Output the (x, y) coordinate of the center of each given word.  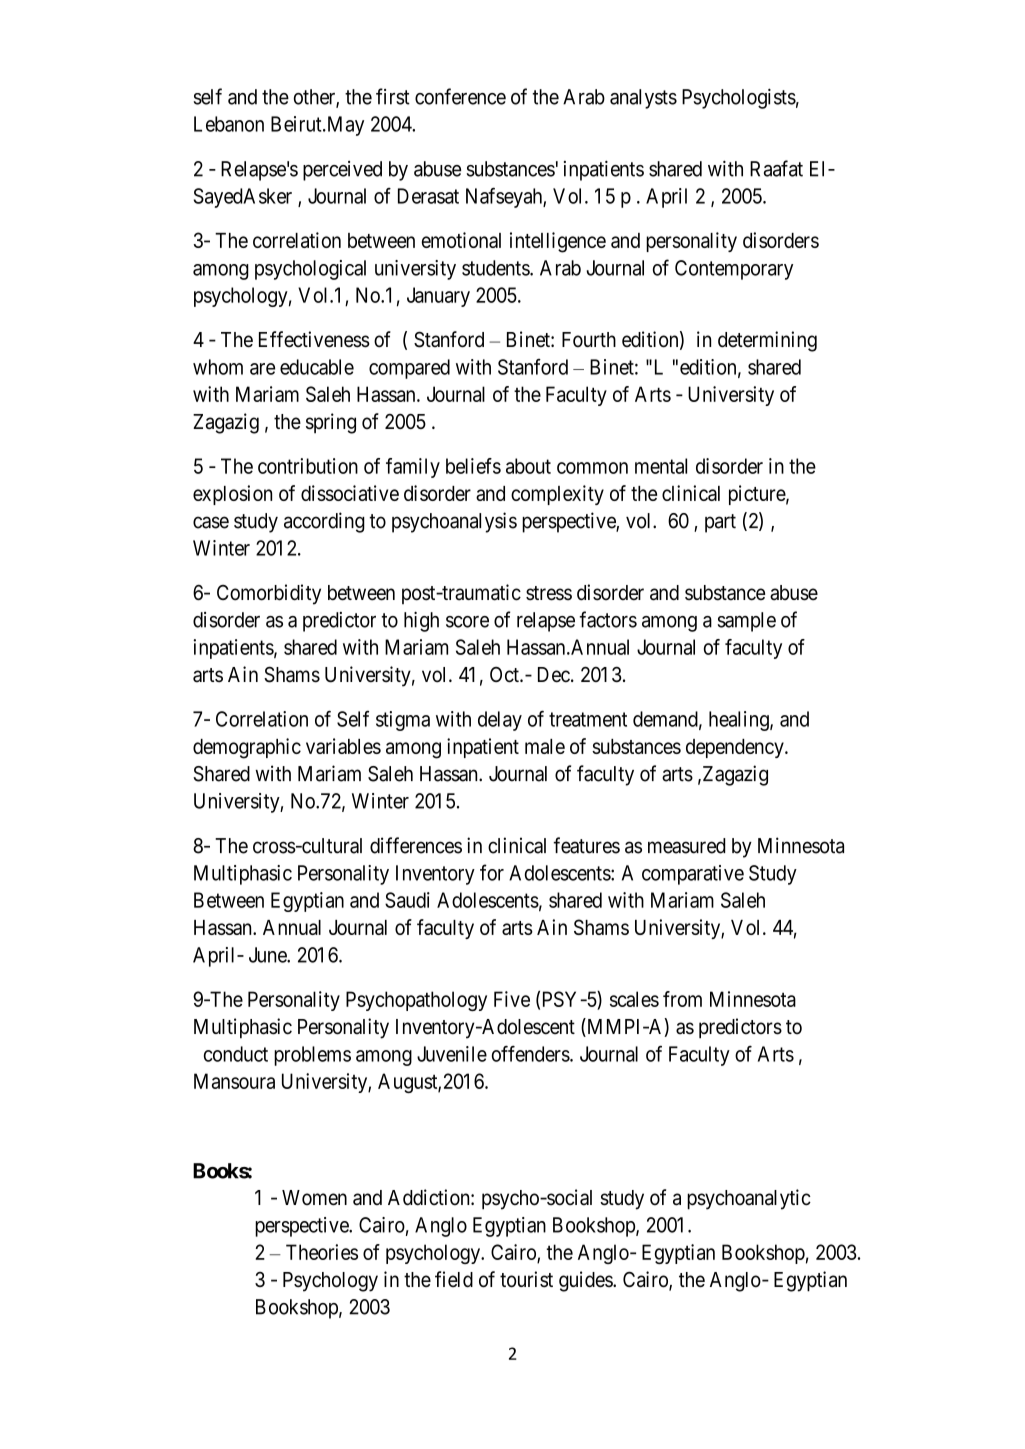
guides (586, 1281)
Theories (322, 1252)
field (454, 1279)
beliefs (473, 466)
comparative (693, 875)
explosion (232, 495)
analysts (643, 99)
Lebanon (229, 124)
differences (416, 845)
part (720, 523)
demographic (247, 748)
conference (460, 96)
